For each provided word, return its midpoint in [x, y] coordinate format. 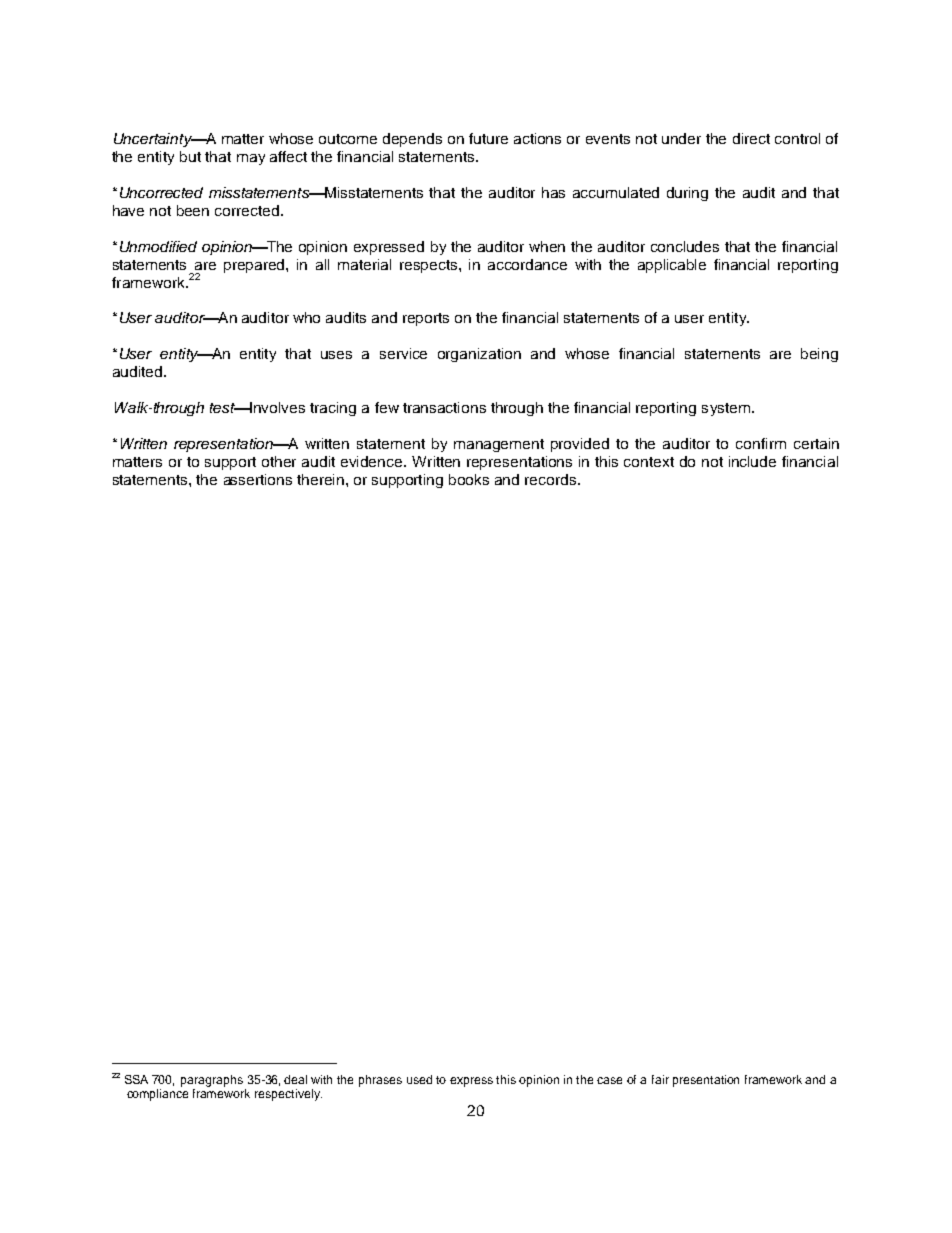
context [649, 462]
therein [322, 479]
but [190, 156]
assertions [258, 479]
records [552, 479]
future [488, 138]
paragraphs [212, 1081]
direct [751, 138]
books [469, 479]
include [752, 461]
